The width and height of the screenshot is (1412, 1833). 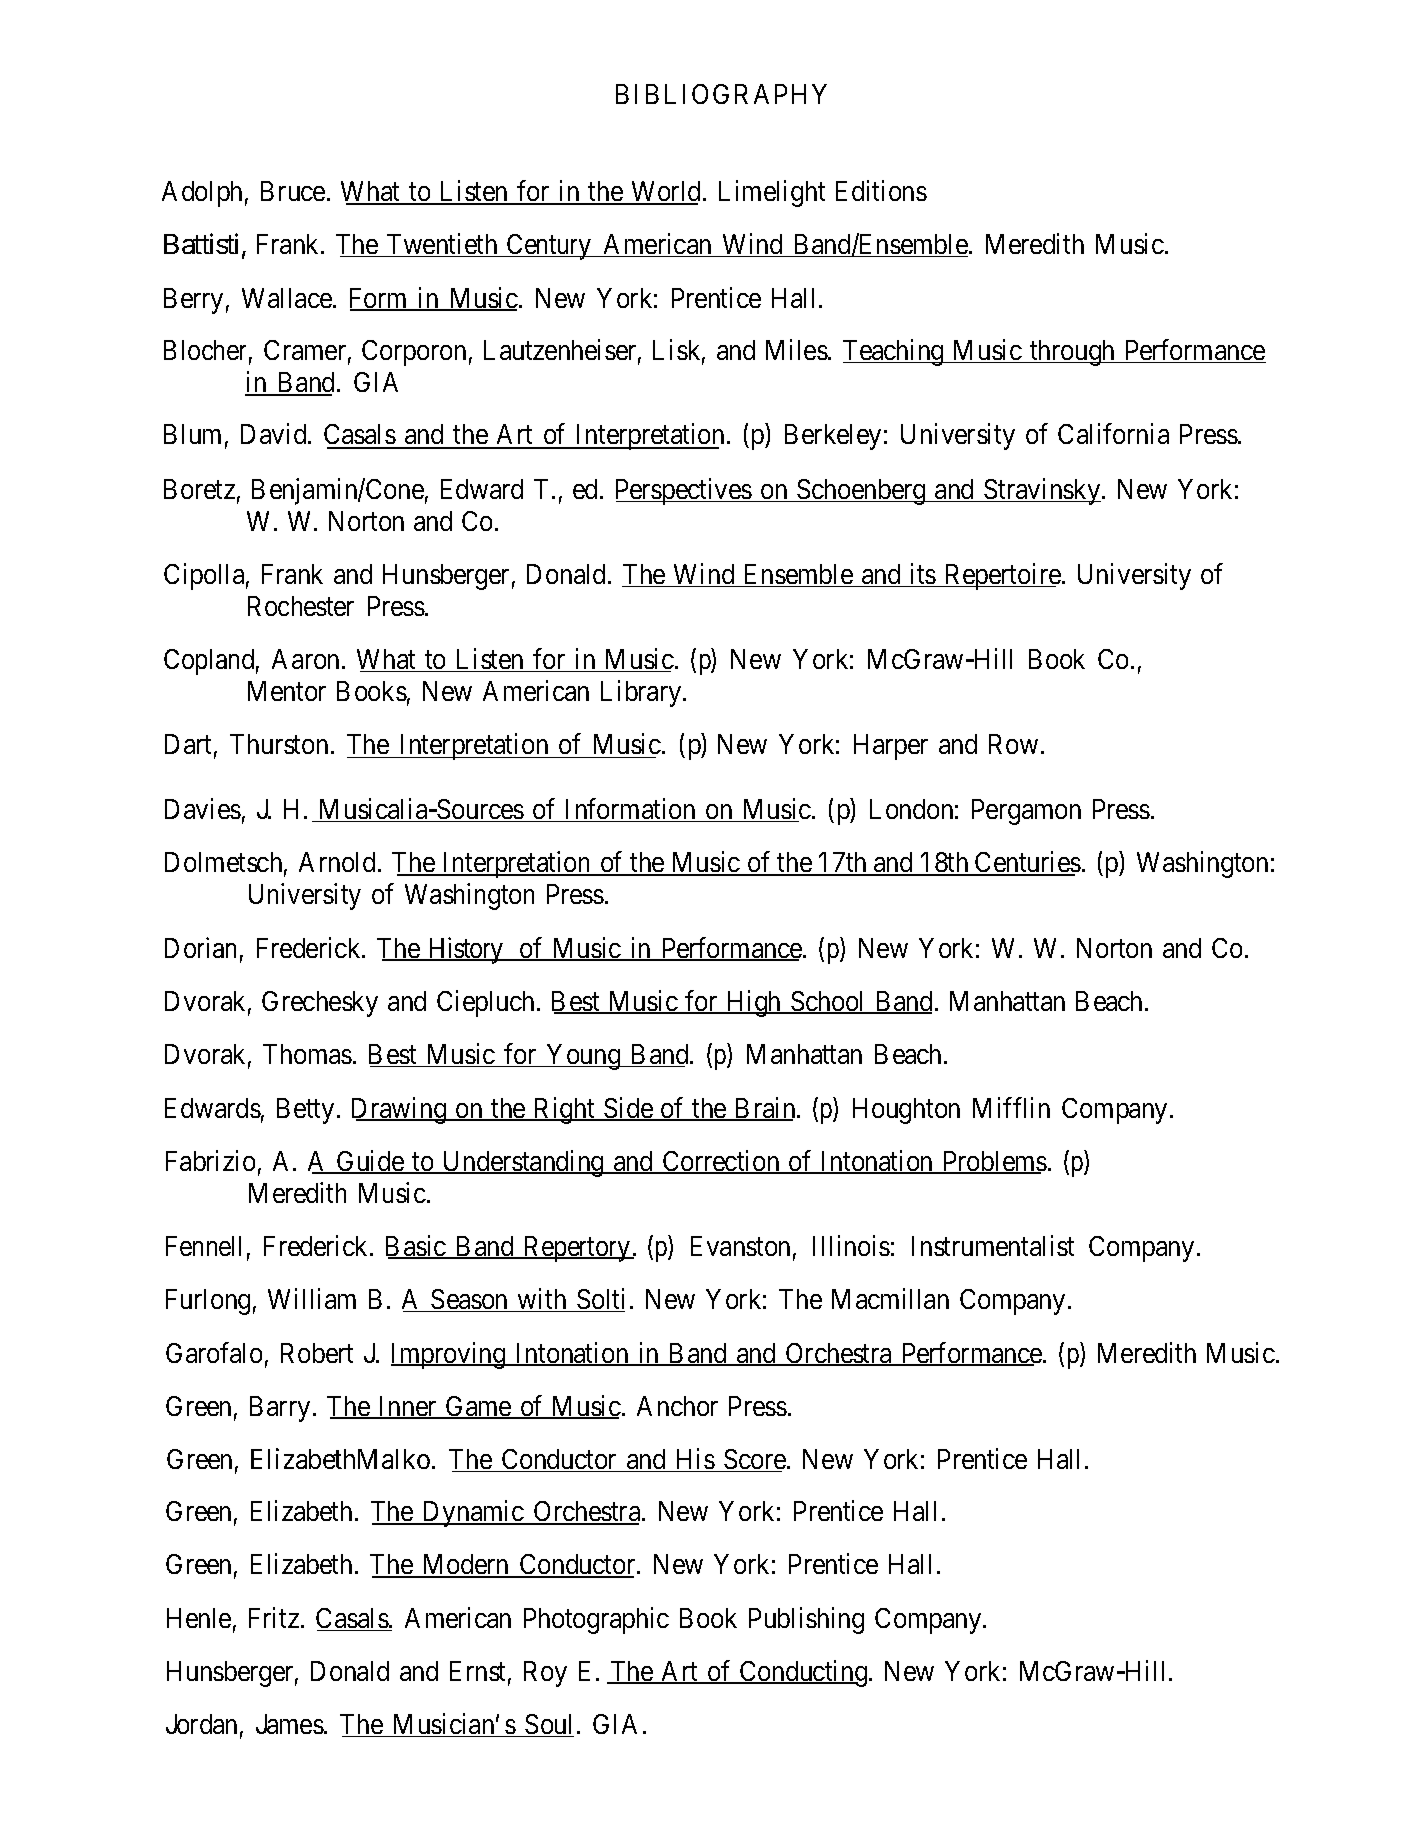 I want to click on James, so click(x=290, y=1724).
